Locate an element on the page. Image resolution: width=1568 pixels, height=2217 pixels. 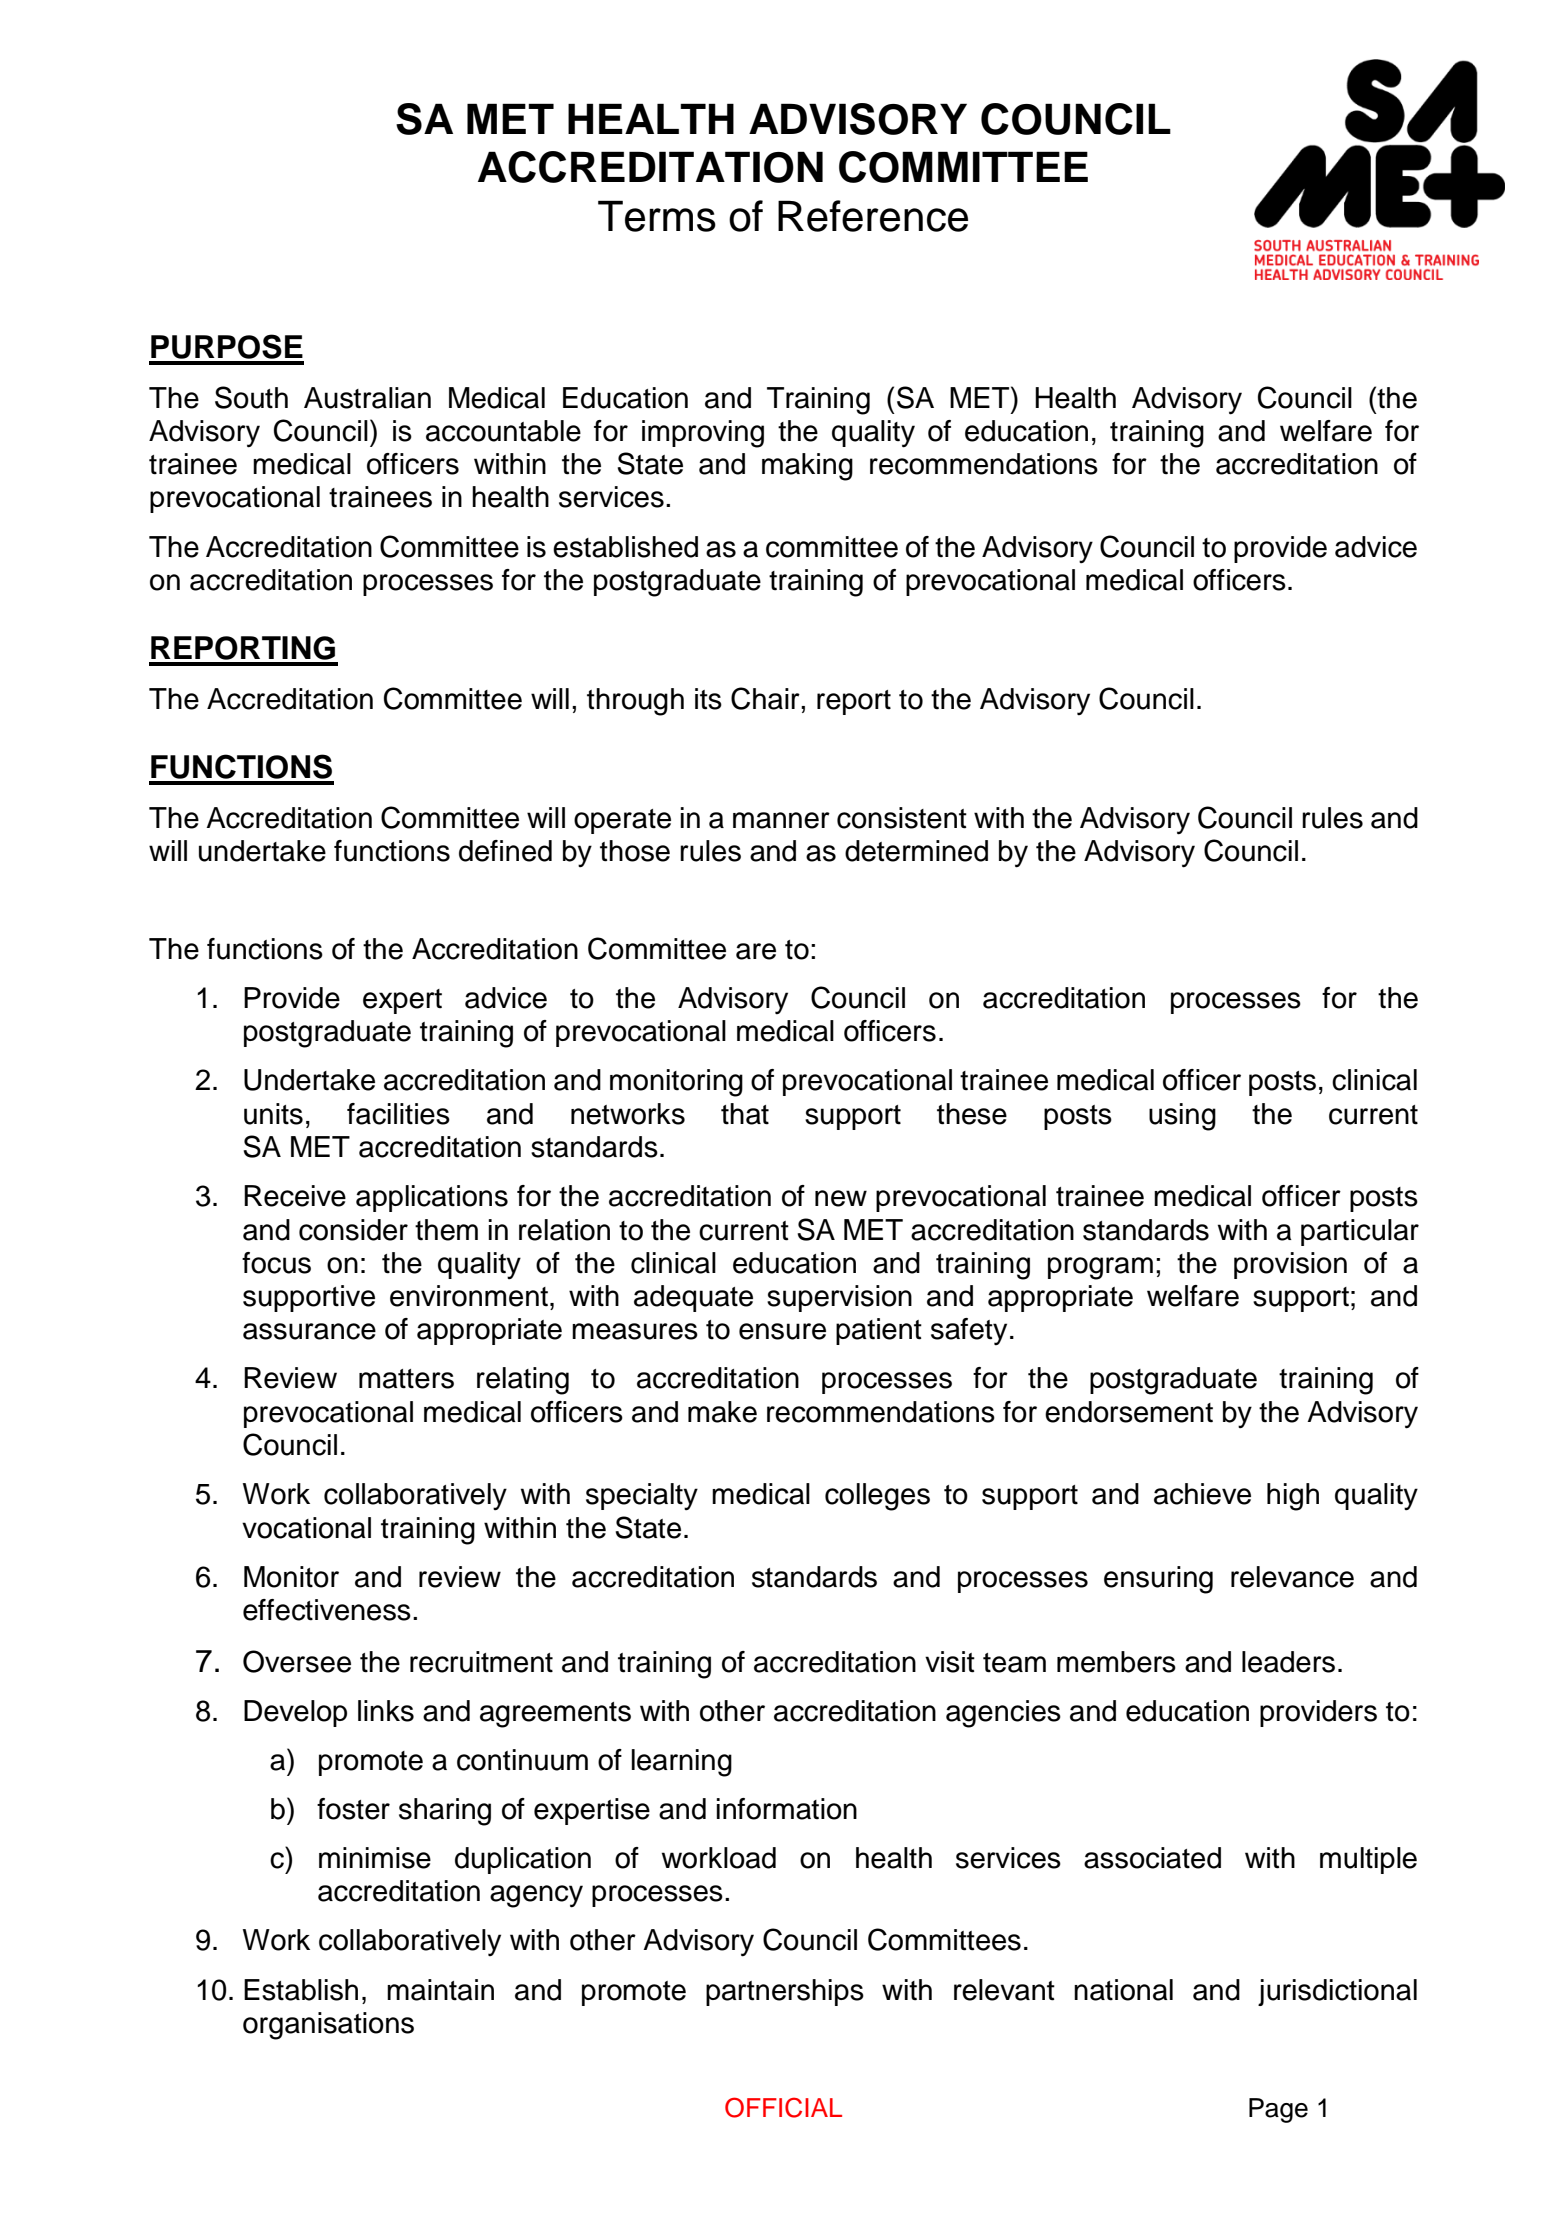
organisations is located at coordinates (328, 2026).
